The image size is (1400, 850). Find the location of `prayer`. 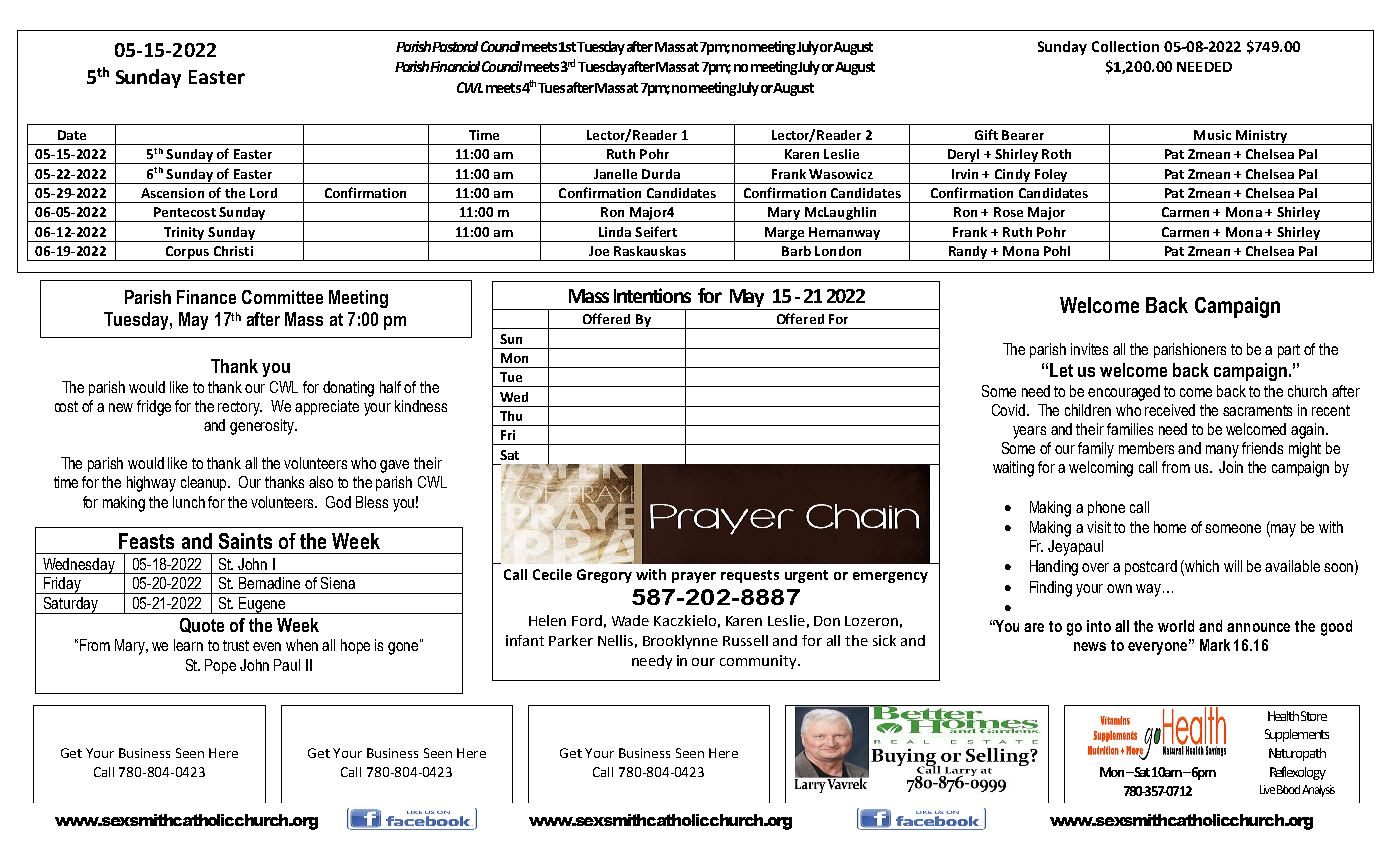

prayer is located at coordinates (694, 577).
